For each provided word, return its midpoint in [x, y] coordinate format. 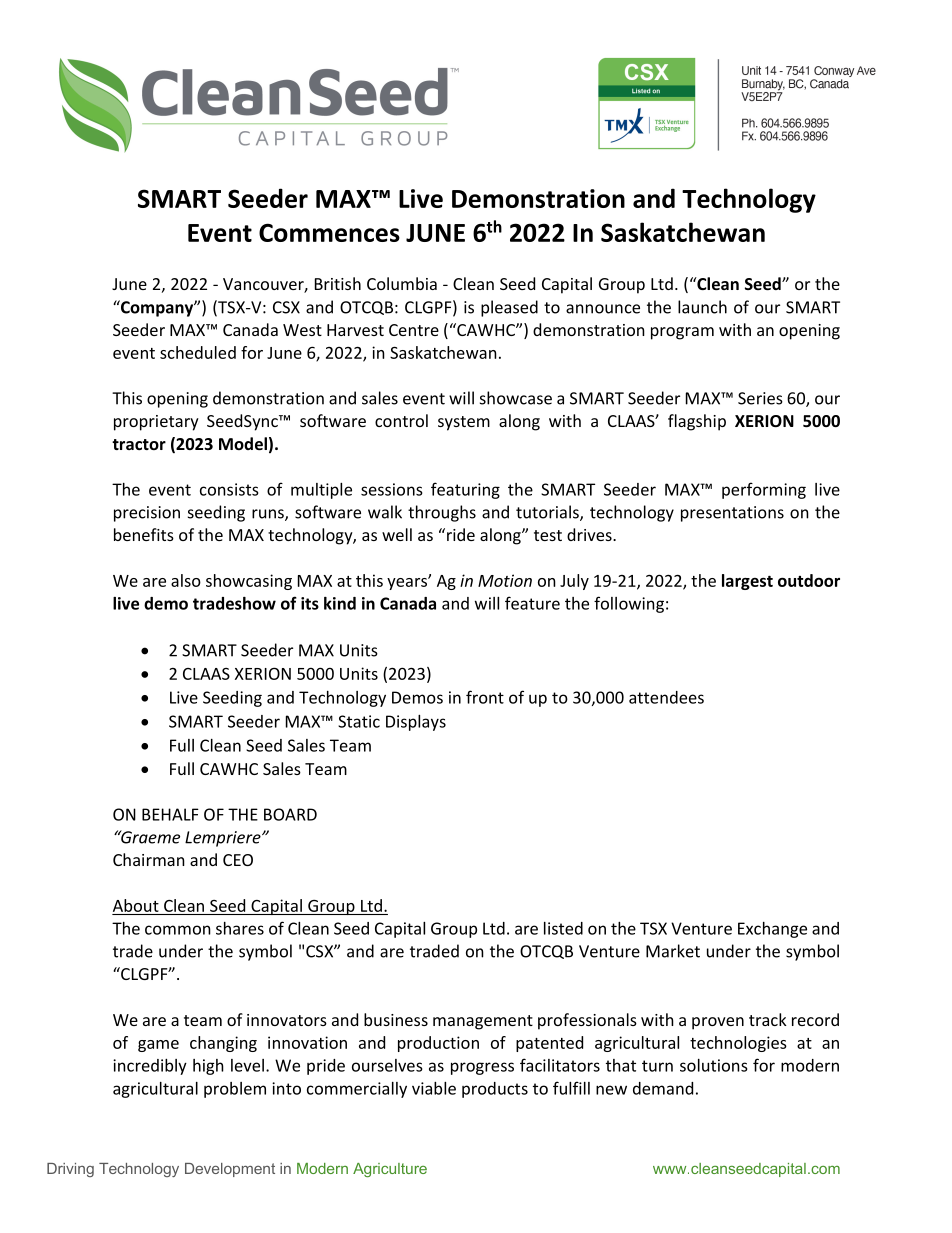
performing [764, 490]
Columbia [402, 283]
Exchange [772, 930]
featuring [465, 490]
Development [230, 1170]
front [485, 697]
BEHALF [170, 814]
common [178, 930]
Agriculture [390, 1170]
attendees [666, 697]
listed [563, 928]
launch [702, 307]
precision [147, 514]
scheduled [198, 352]
